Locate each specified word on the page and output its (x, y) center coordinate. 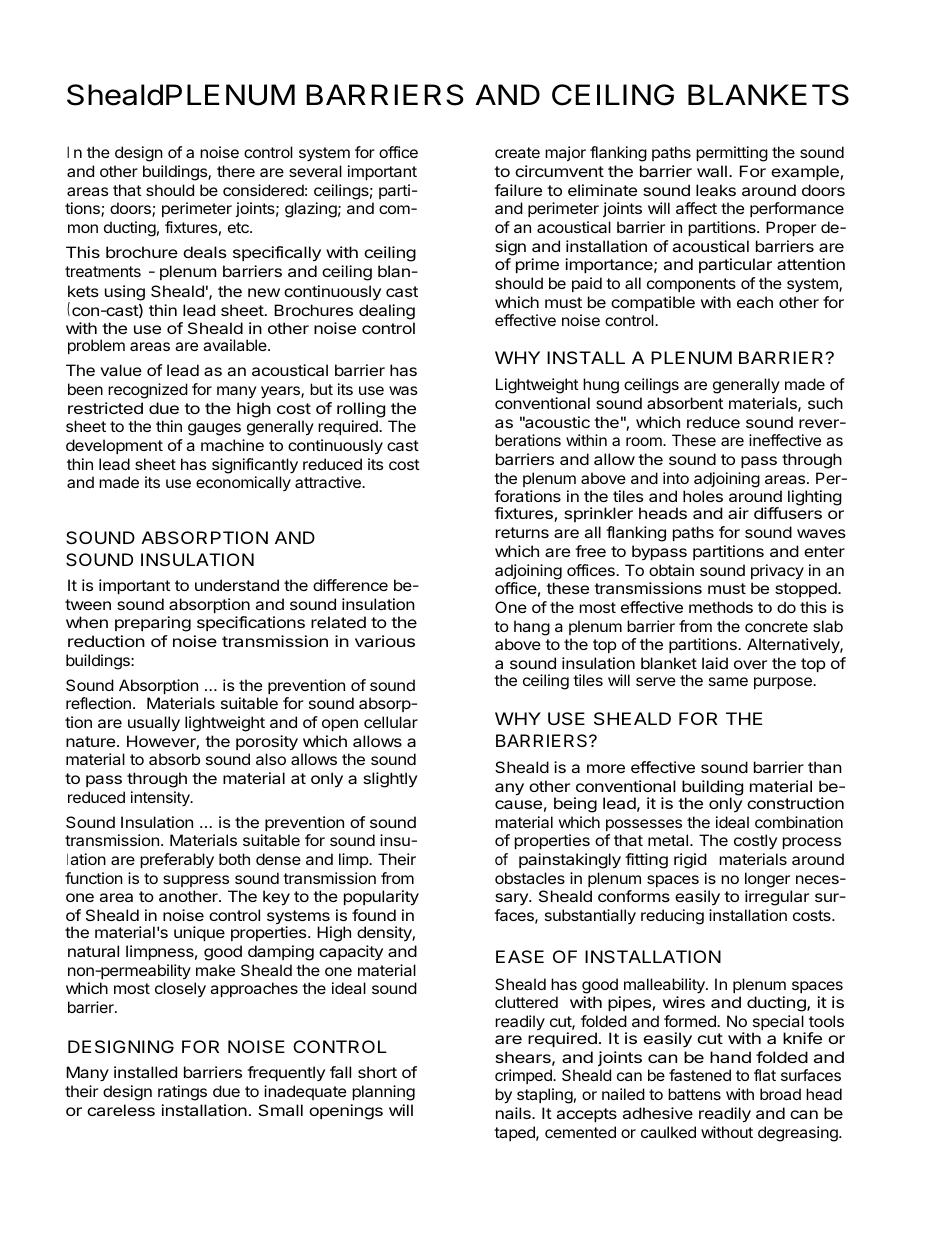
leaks (716, 190)
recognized (148, 391)
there (236, 171)
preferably (177, 860)
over (750, 664)
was (403, 390)
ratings (182, 1093)
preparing (153, 624)
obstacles (530, 878)
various (385, 641)
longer (767, 880)
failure (518, 190)
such (825, 403)
